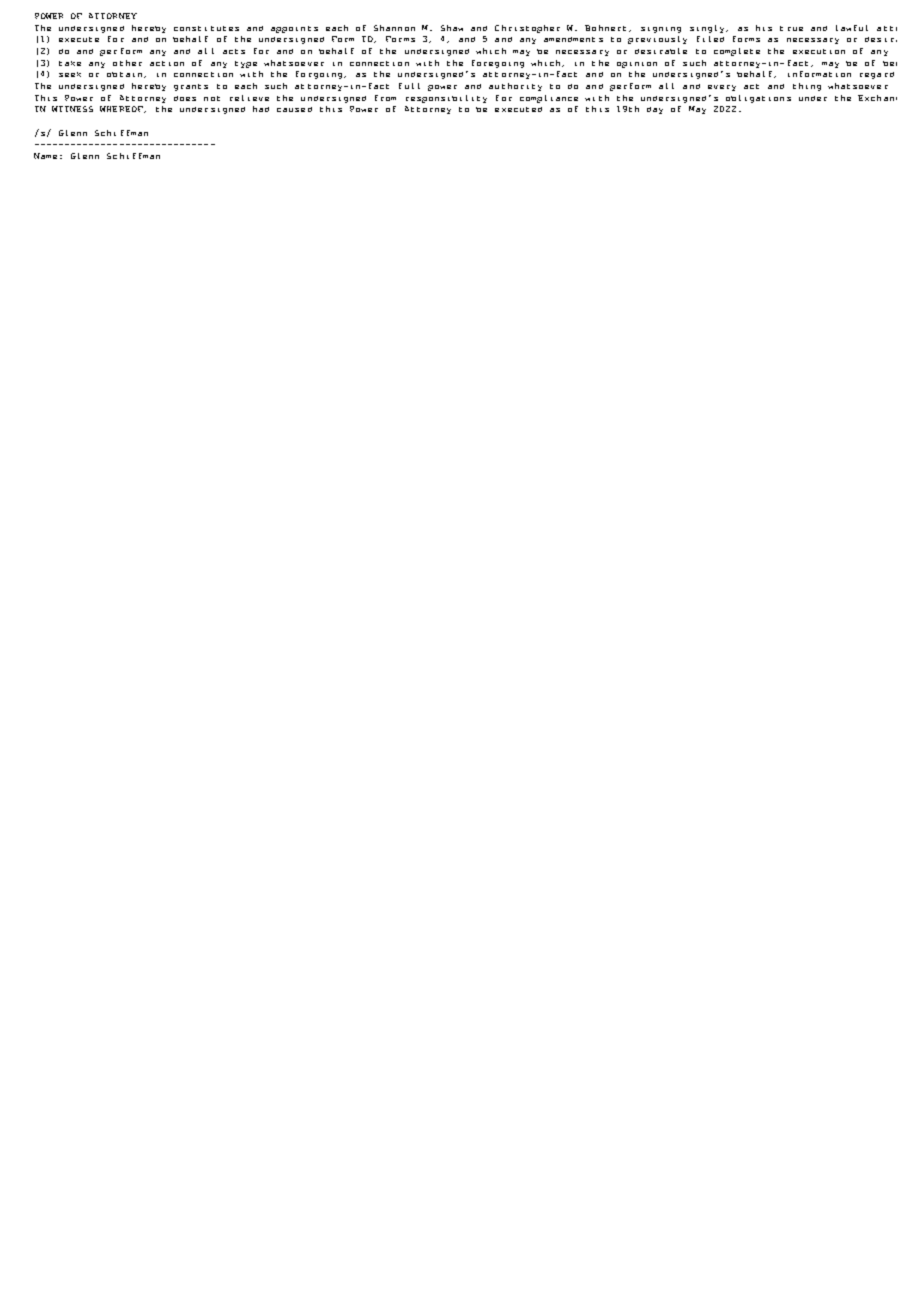 Image resolution: width=924 pixels, height=1308 pixels. What do you see at coordinates (127, 63) in the screenshot?
I see `other` at bounding box center [127, 63].
